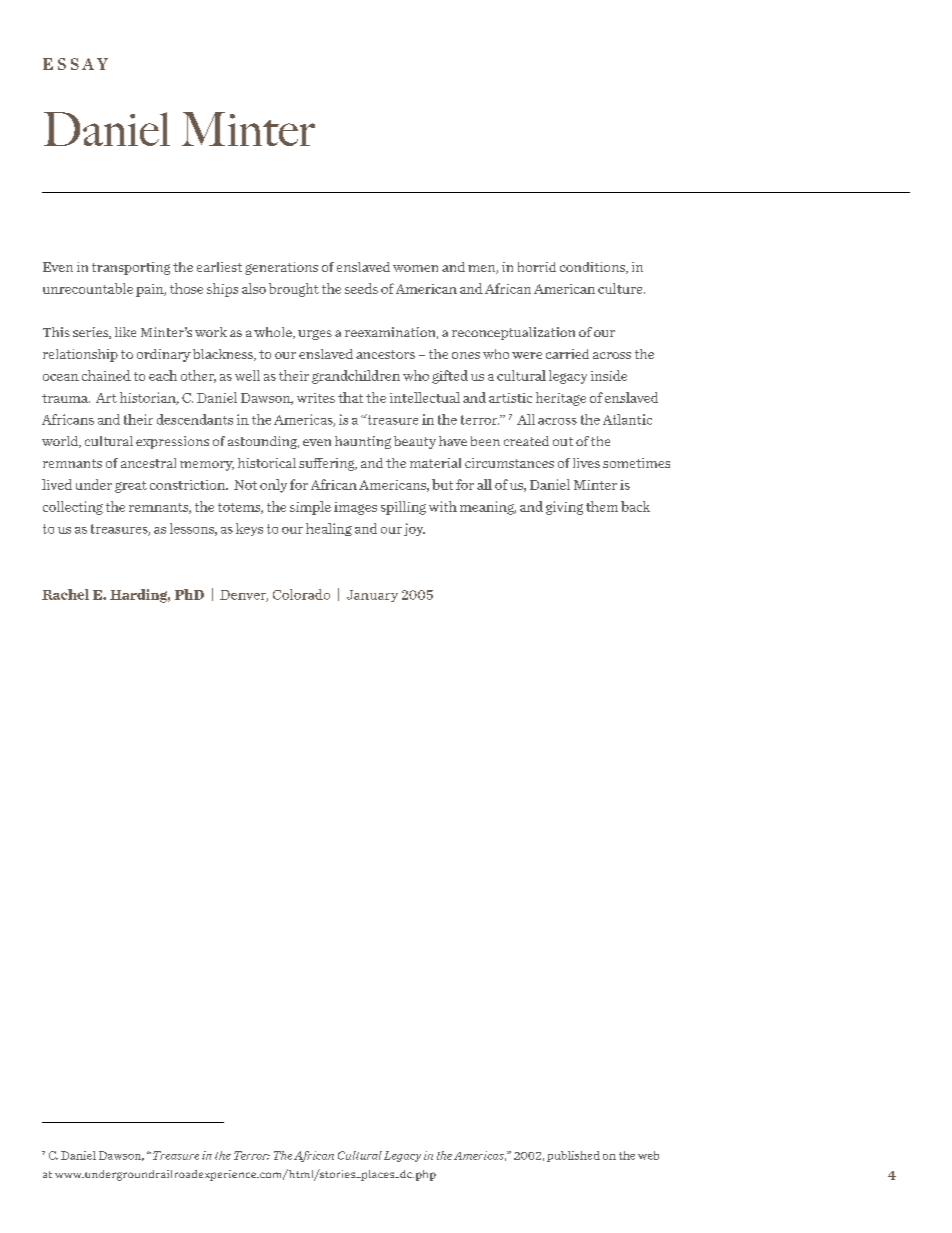  I want to click on transporting, so click(131, 268).
